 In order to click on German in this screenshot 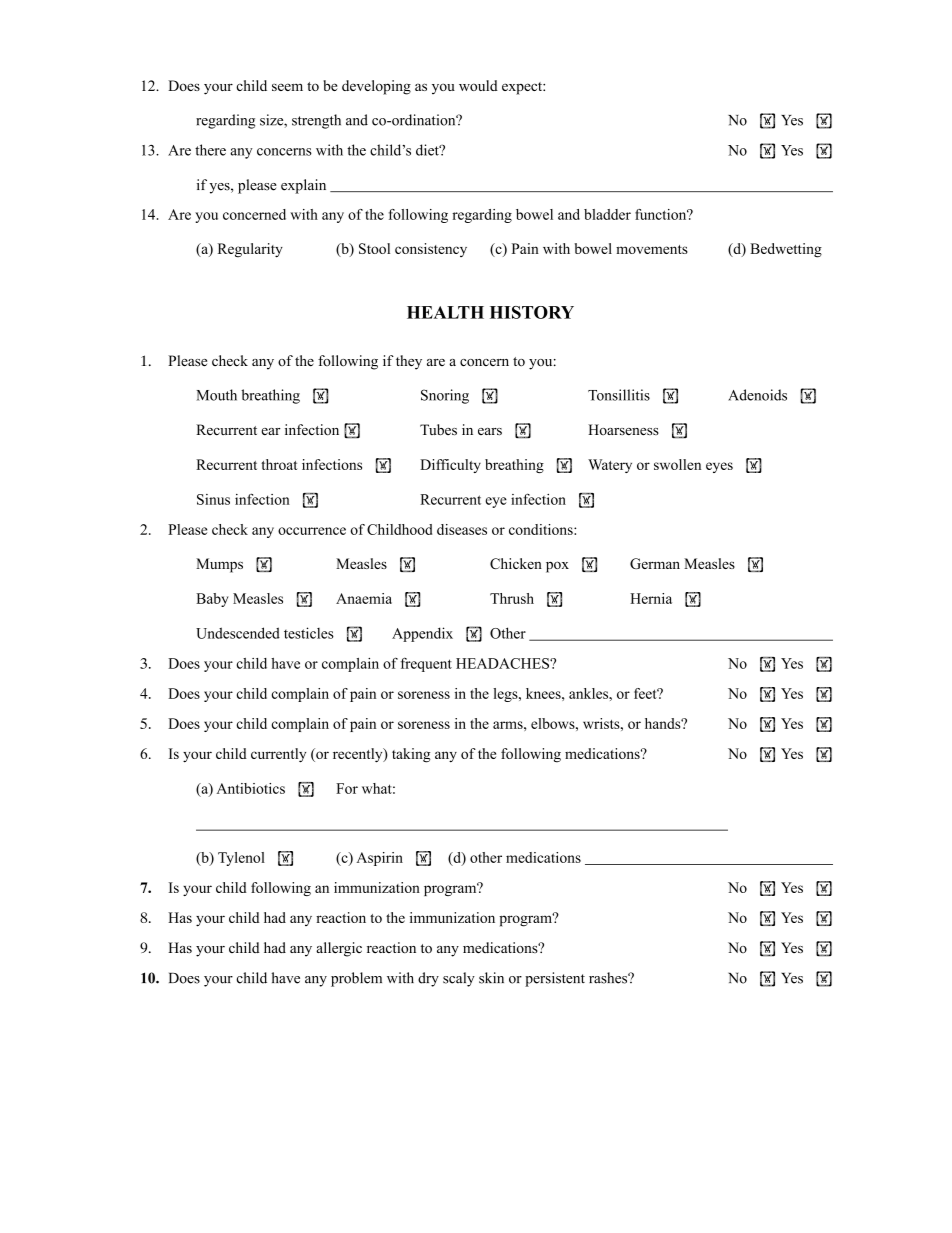, I will do `click(655, 563)`.
